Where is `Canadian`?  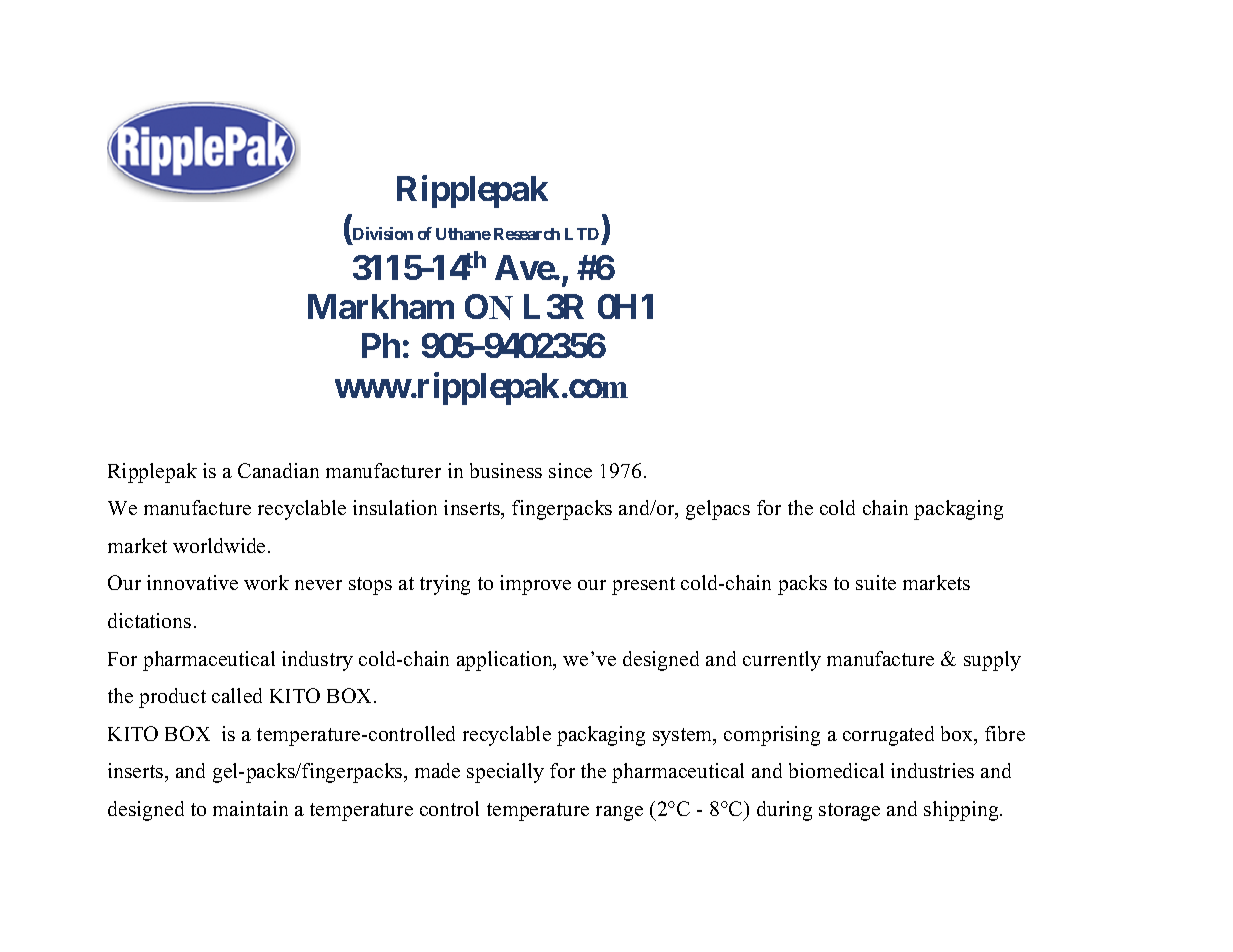
Canadian is located at coordinates (278, 470).
